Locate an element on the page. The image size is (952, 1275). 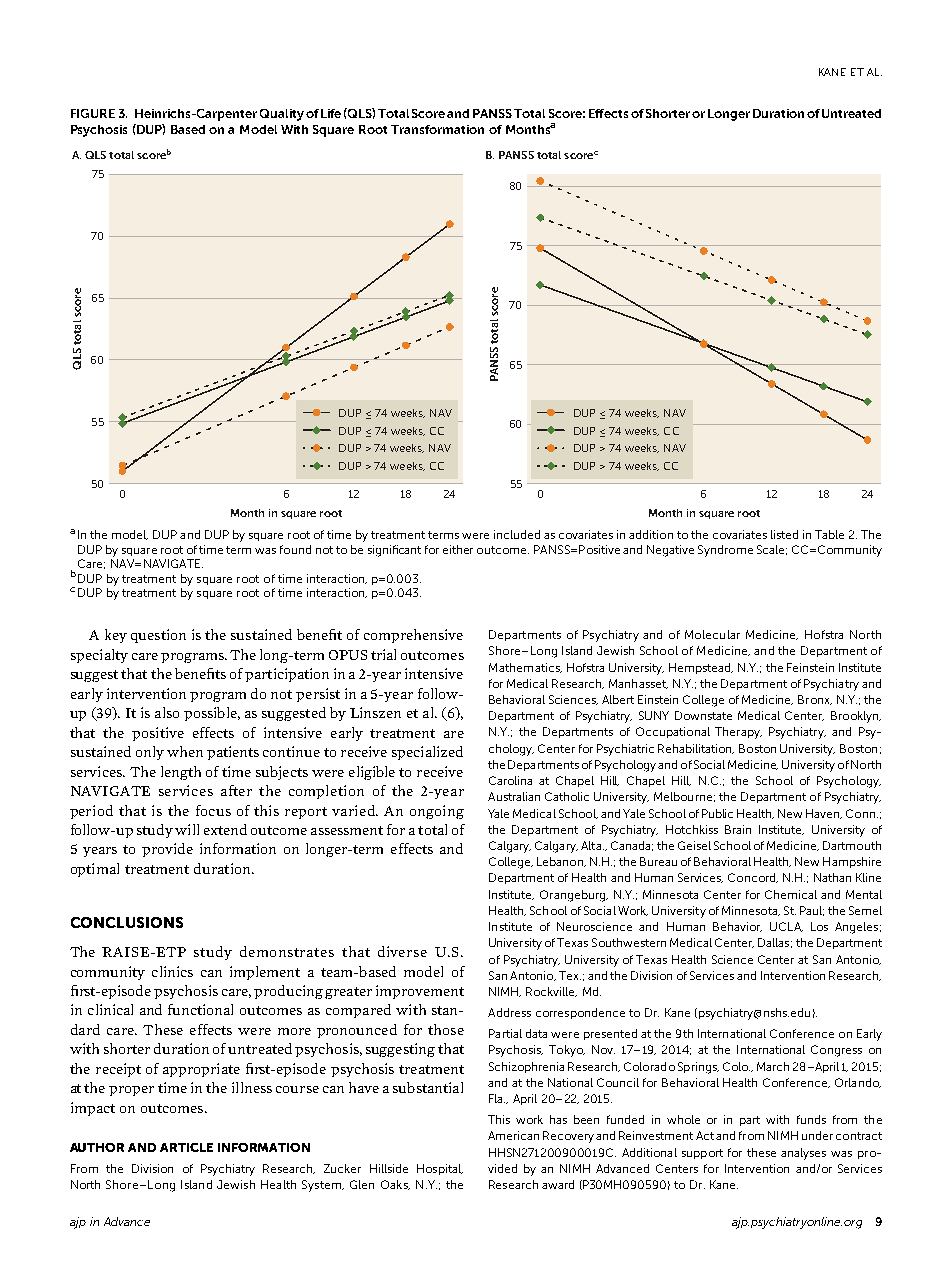
listed is located at coordinates (784, 534).
